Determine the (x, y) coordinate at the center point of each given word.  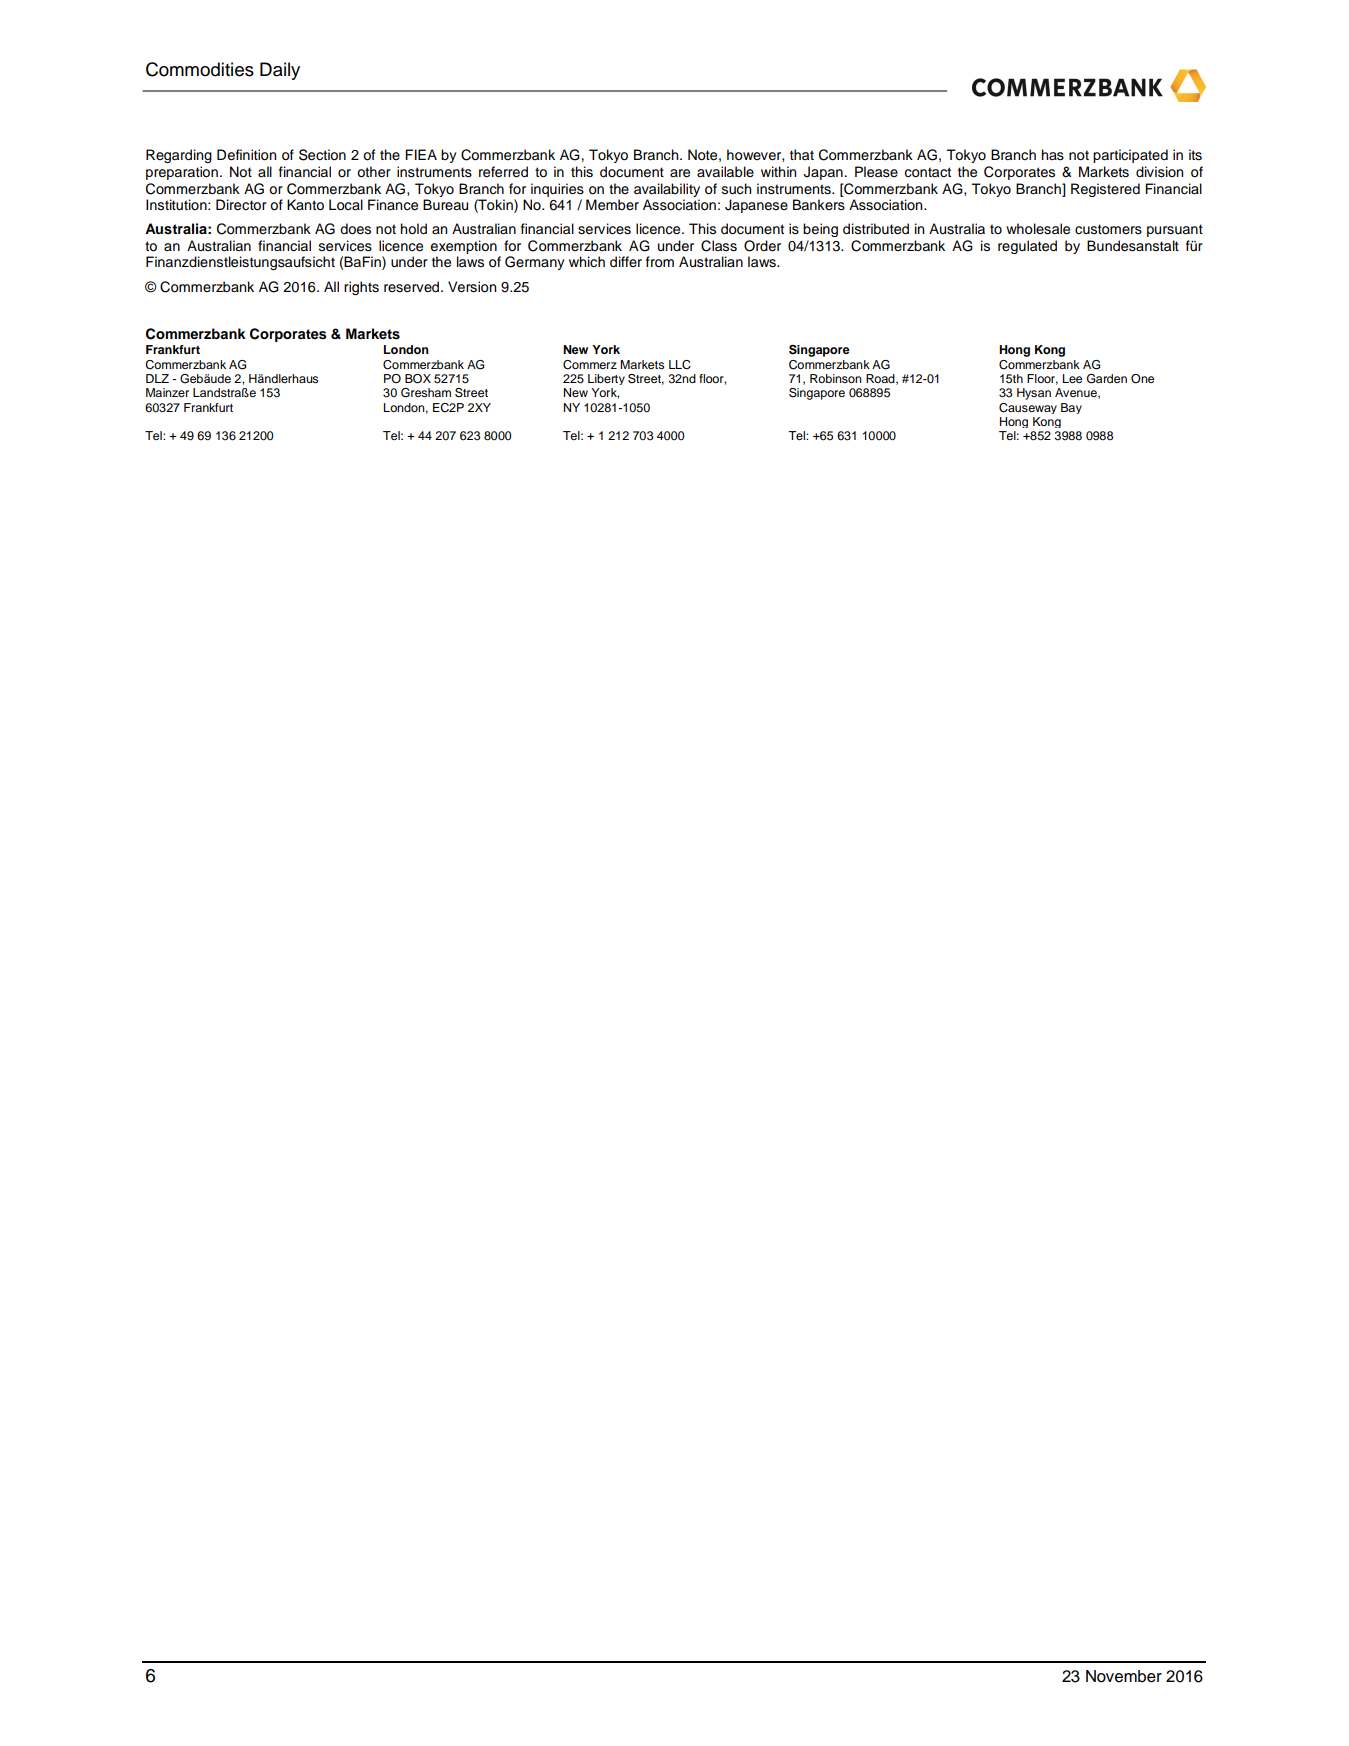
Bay (1071, 408)
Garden (1107, 379)
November (1124, 1676)
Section (322, 155)
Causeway (1028, 408)
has (1053, 155)
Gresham (426, 393)
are (680, 173)
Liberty (606, 379)
